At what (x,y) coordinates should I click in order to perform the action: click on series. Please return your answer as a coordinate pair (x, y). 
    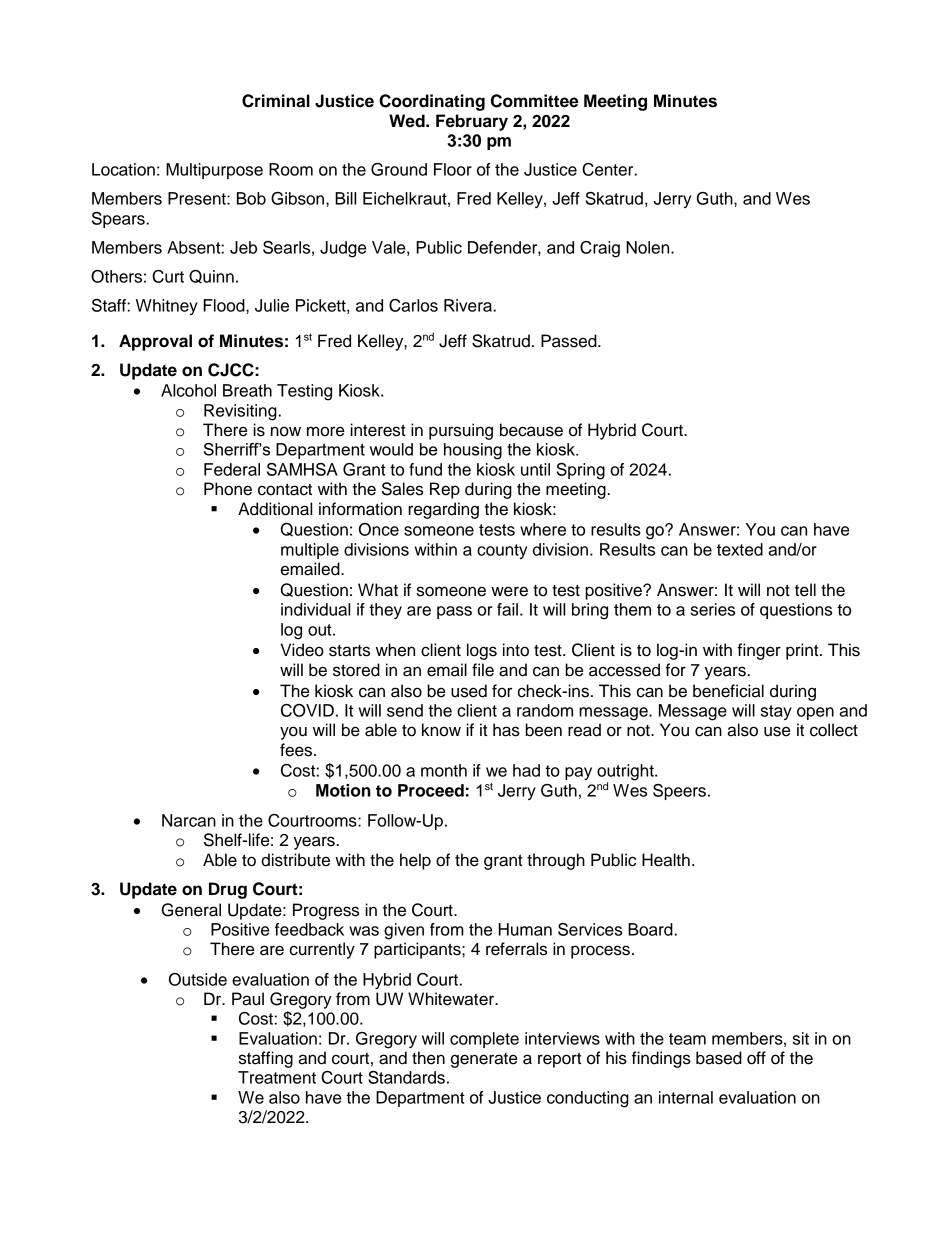
    Looking at the image, I should click on (713, 609).
